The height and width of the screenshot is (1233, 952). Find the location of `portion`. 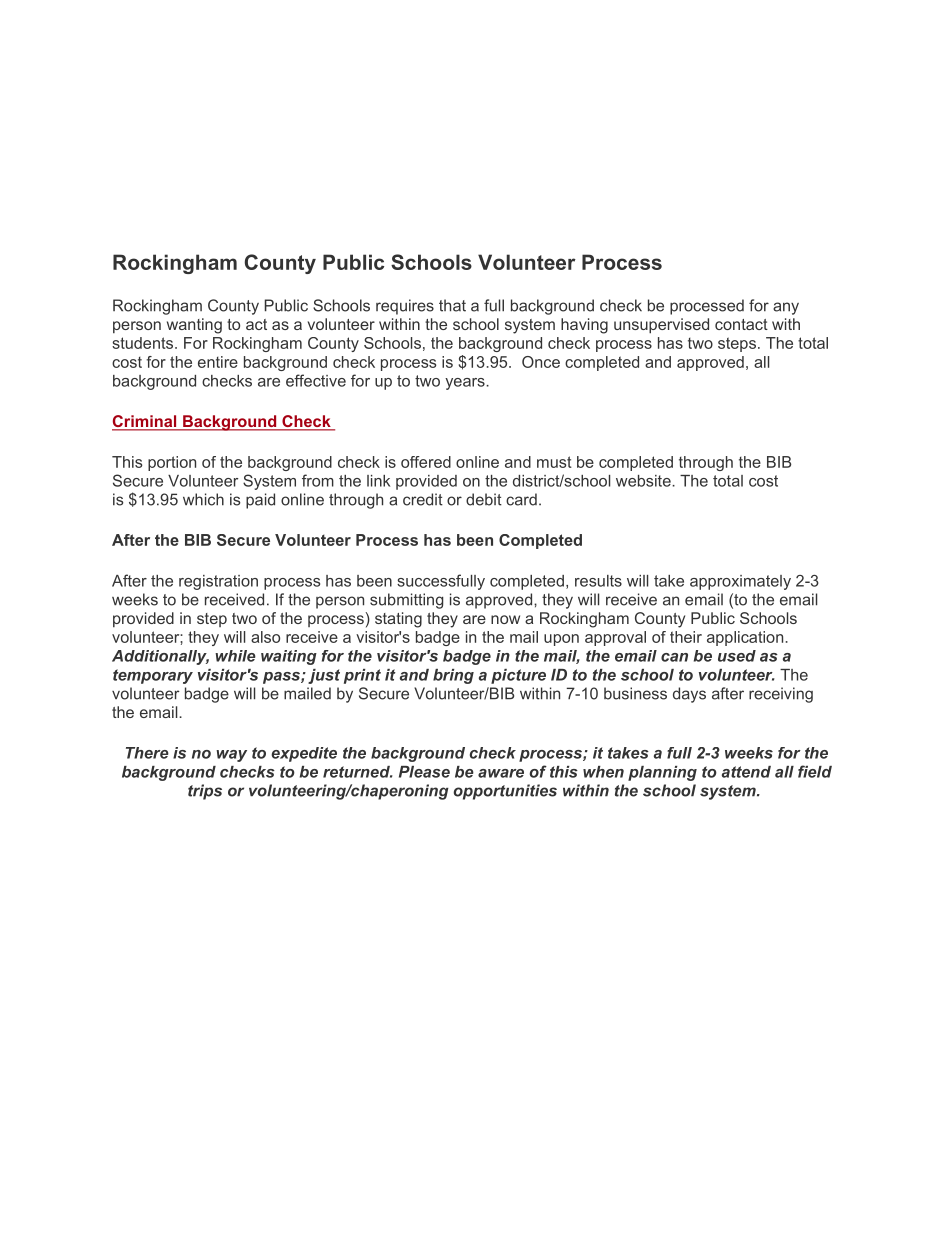

portion is located at coordinates (172, 463).
